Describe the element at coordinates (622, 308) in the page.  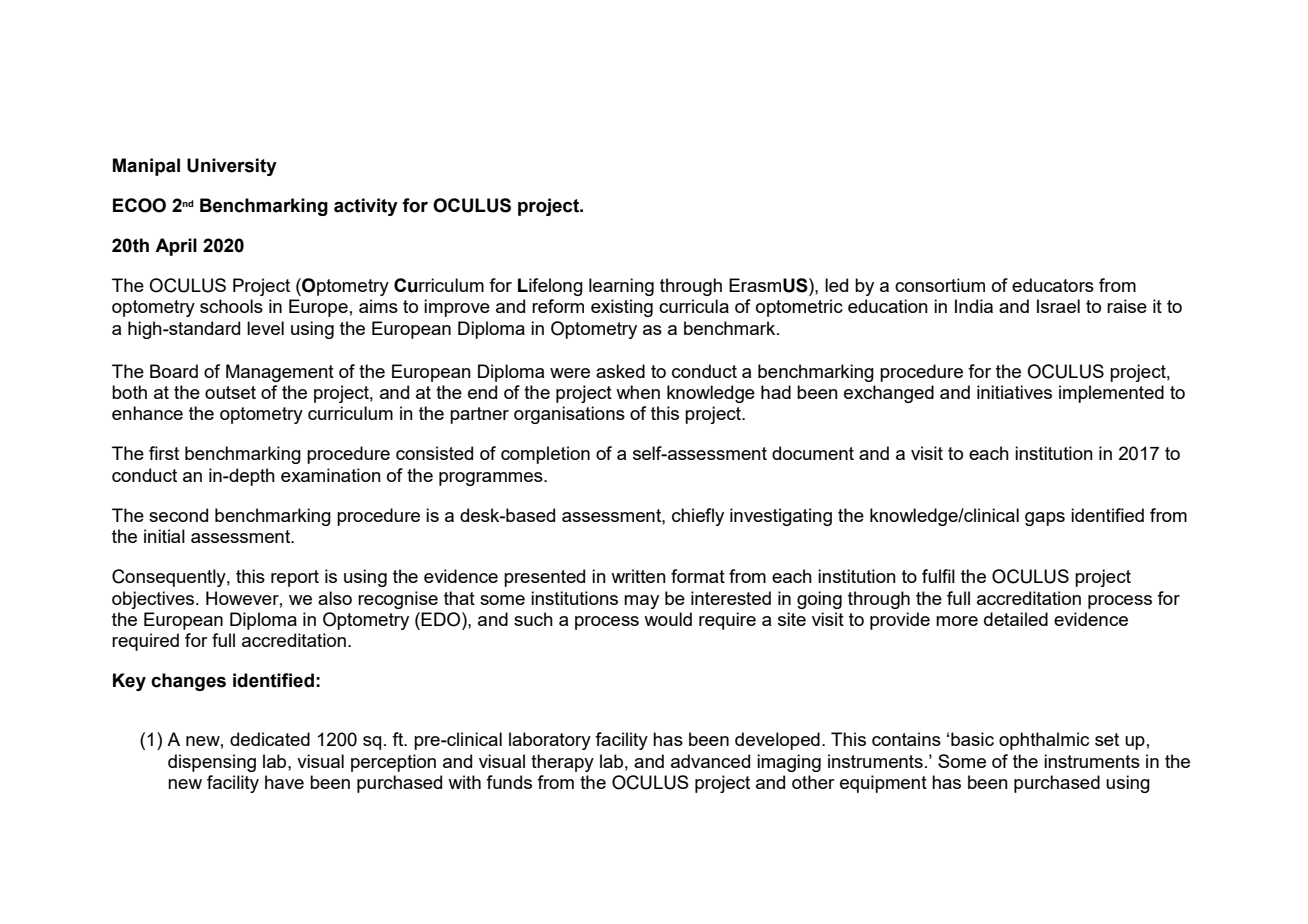
I see `existing` at that location.
